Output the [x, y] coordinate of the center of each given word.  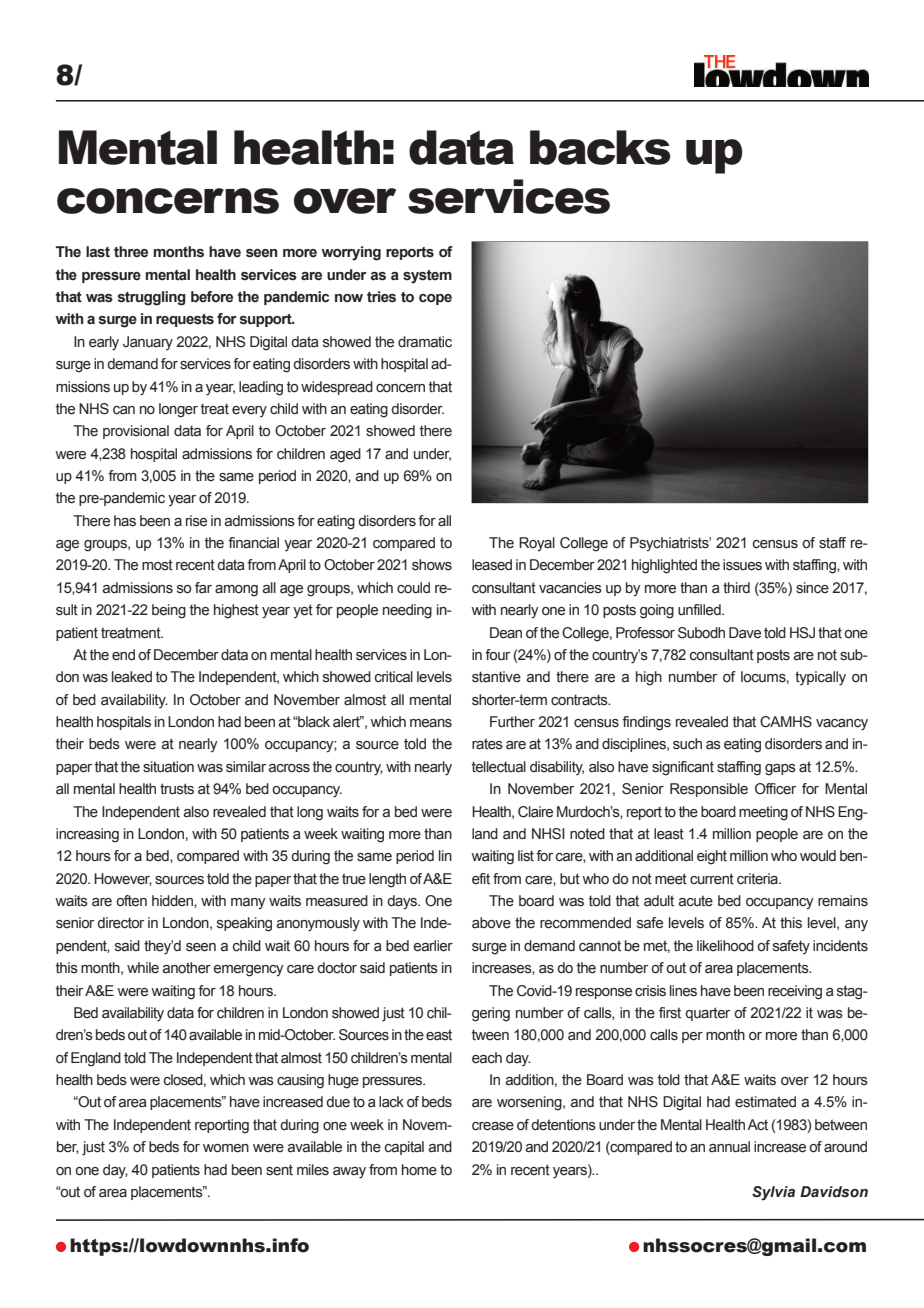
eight [712, 857]
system [427, 277]
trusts [177, 789]
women [226, 1148]
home [419, 1170]
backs [600, 147]
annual [729, 1147]
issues [742, 565]
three [131, 252]
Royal [537, 544]
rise [196, 521]
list [526, 856]
